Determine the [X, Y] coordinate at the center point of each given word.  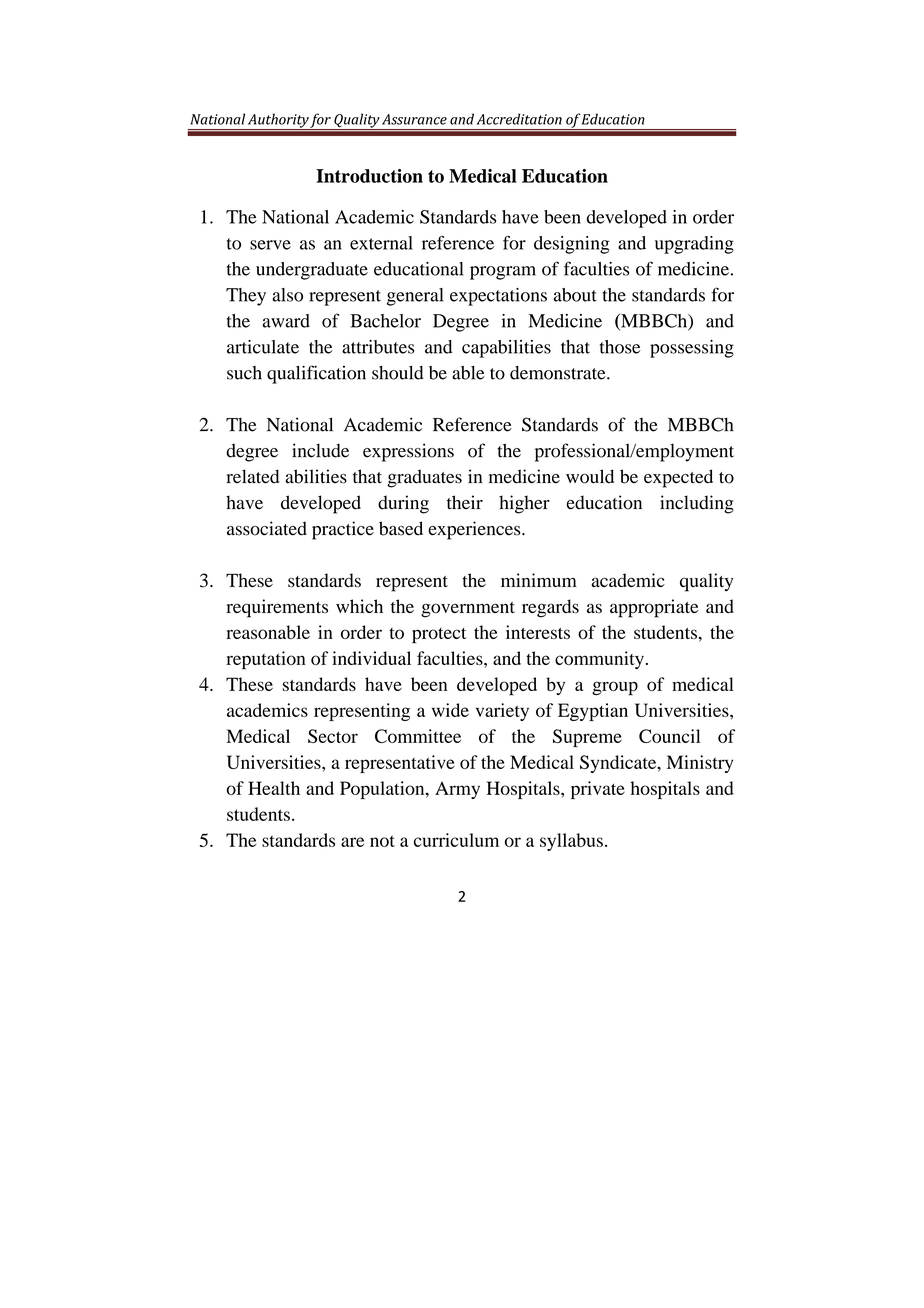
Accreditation [519, 119]
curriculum [456, 840]
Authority [278, 122]
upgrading [694, 245]
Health [274, 788]
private [598, 790]
